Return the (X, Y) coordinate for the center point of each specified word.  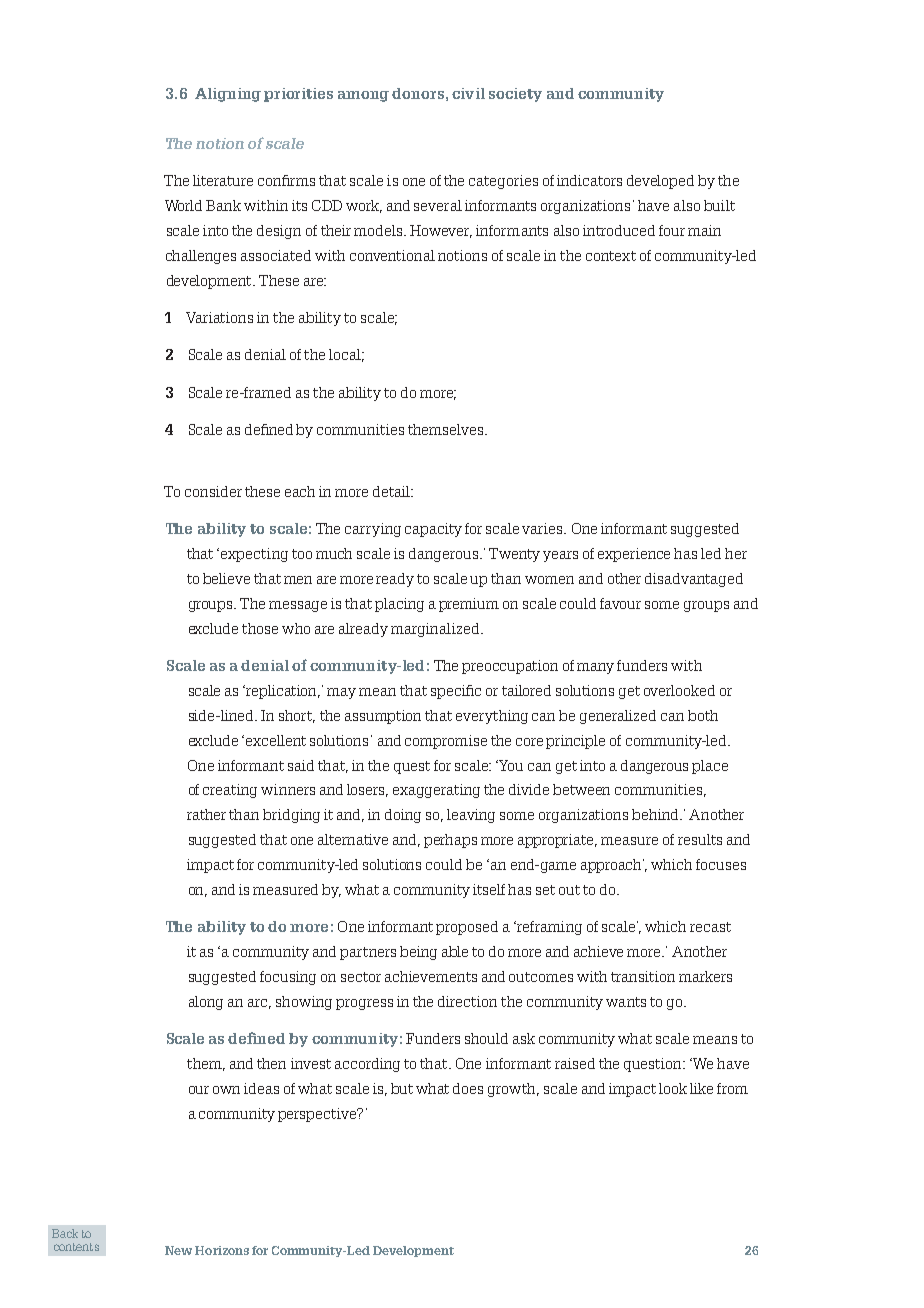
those (260, 628)
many (595, 668)
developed (660, 182)
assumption (383, 717)
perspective (318, 1115)
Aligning (228, 95)
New (178, 1250)
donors (418, 93)
